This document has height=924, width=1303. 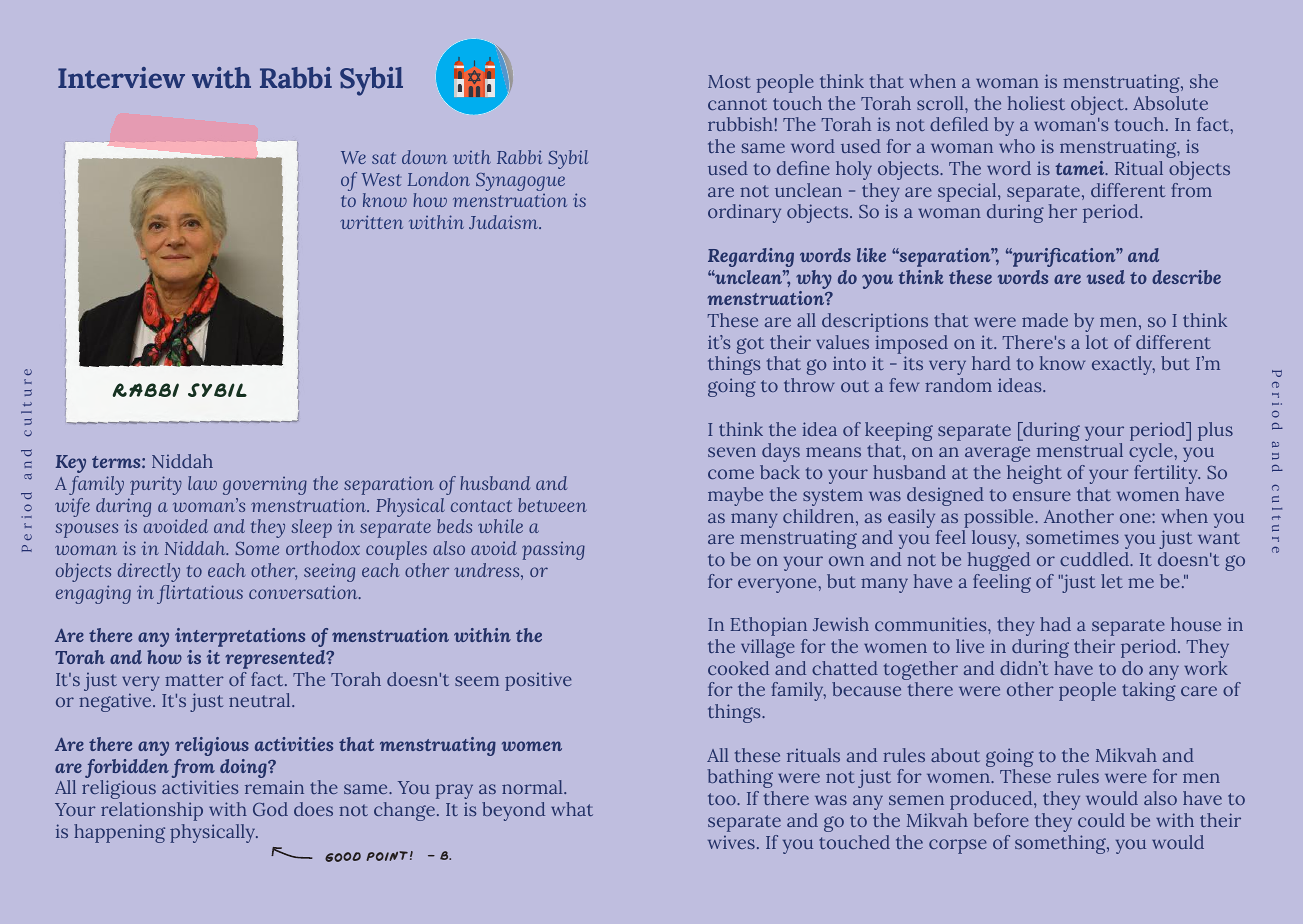 What do you see at coordinates (152, 811) in the document?
I see `relationship` at bounding box center [152, 811].
